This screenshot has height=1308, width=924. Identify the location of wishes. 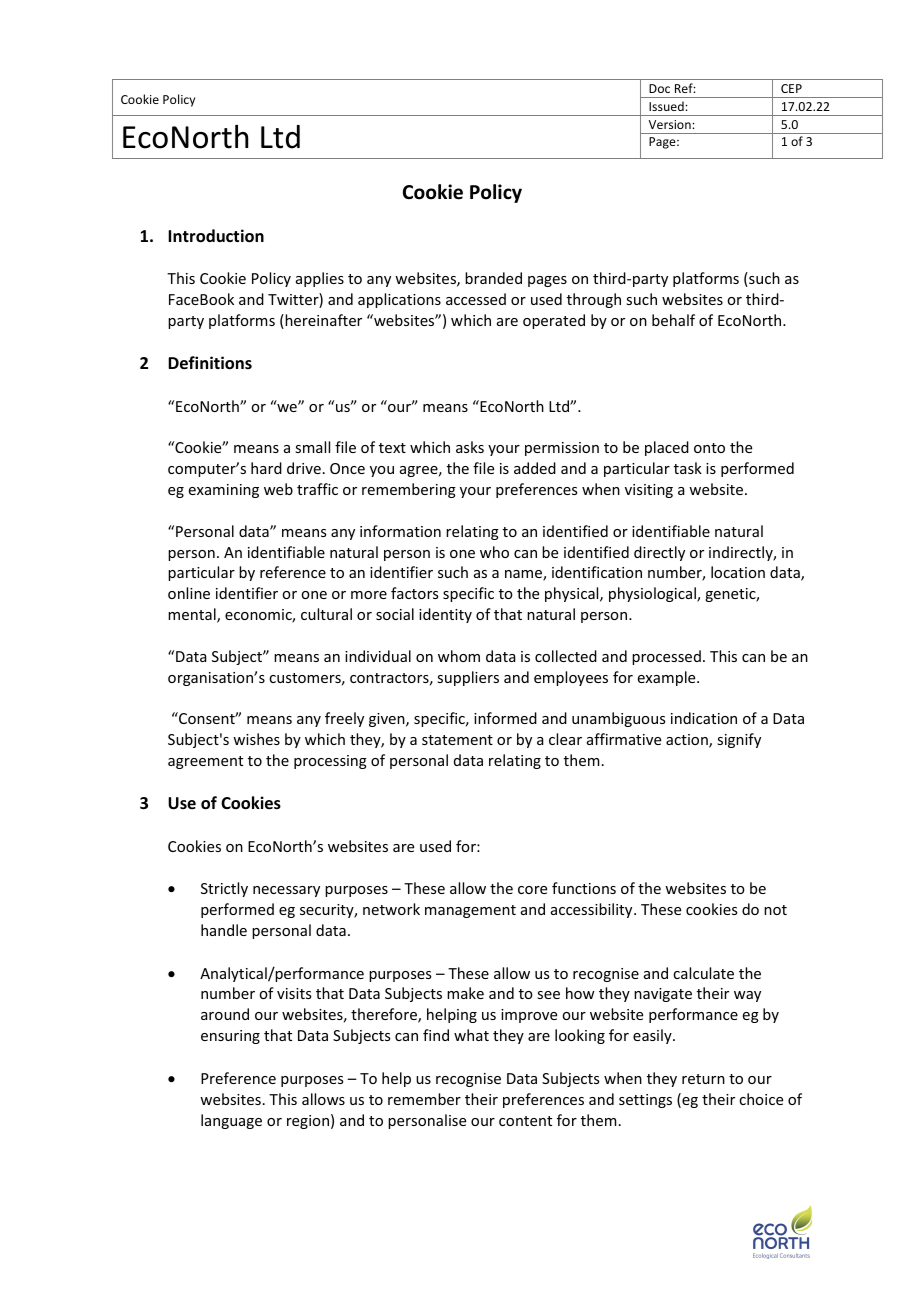
(256, 739).
